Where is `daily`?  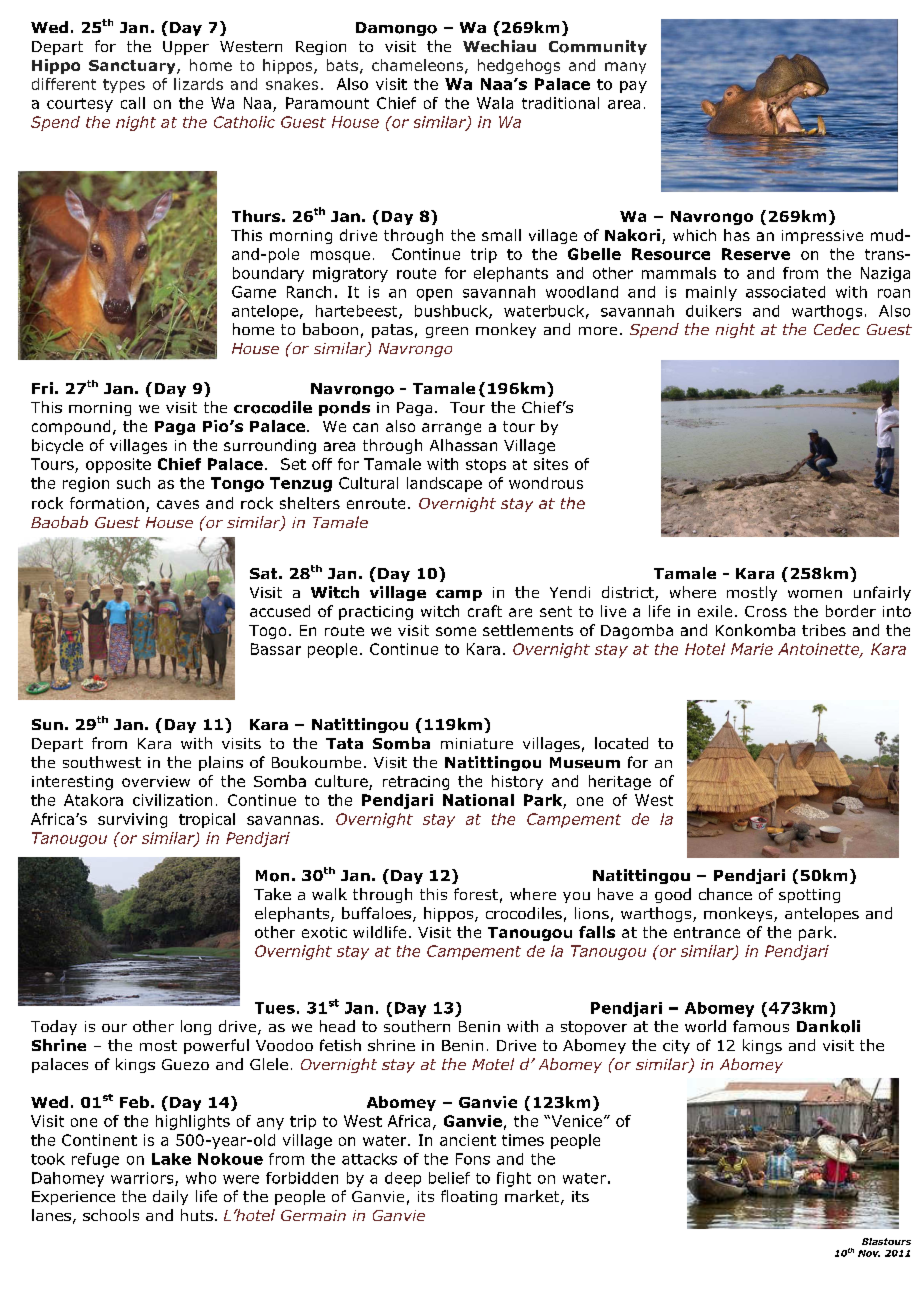 daily is located at coordinates (170, 1197).
